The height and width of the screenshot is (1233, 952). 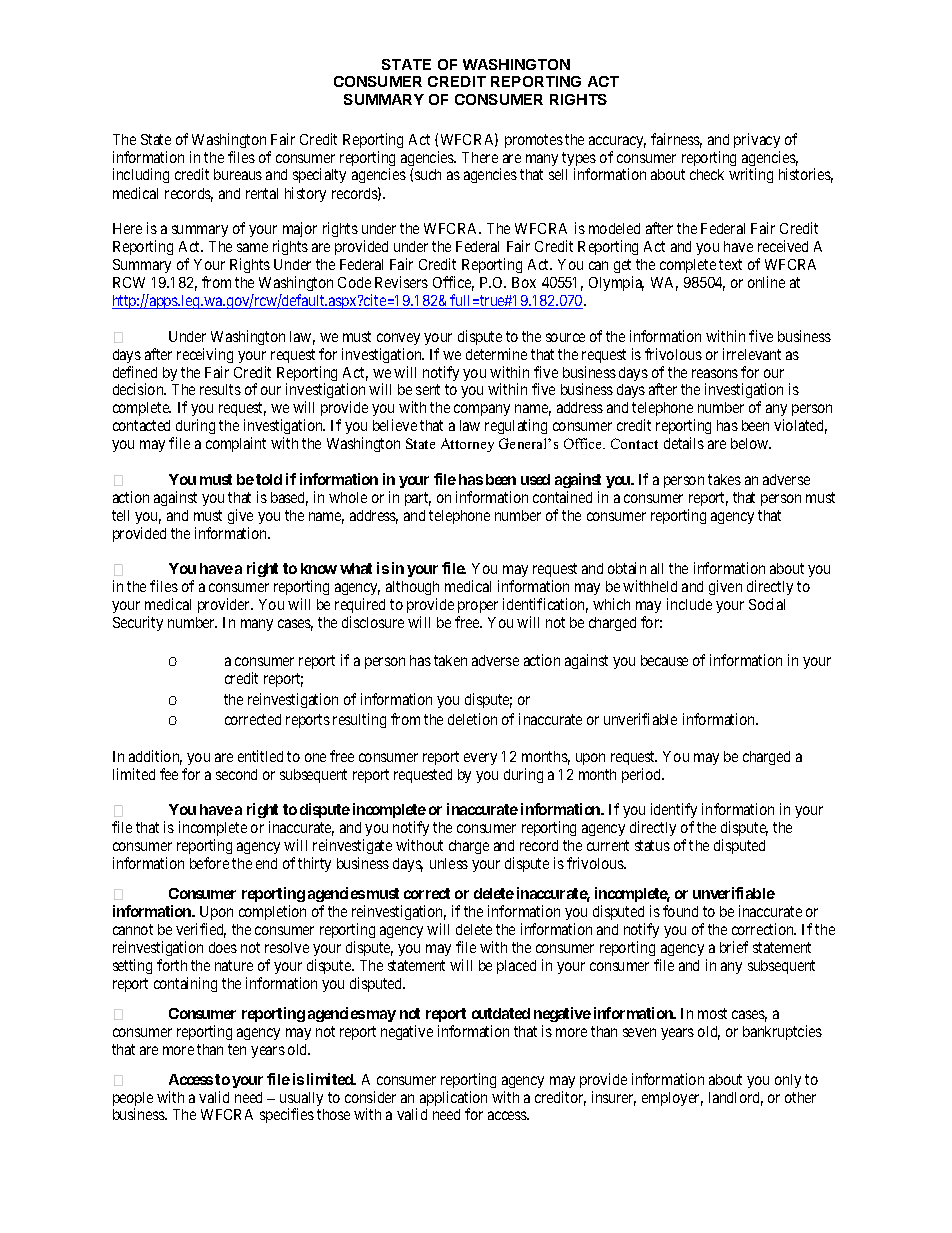 What do you see at coordinates (428, 174) in the screenshot?
I see `such` at bounding box center [428, 174].
